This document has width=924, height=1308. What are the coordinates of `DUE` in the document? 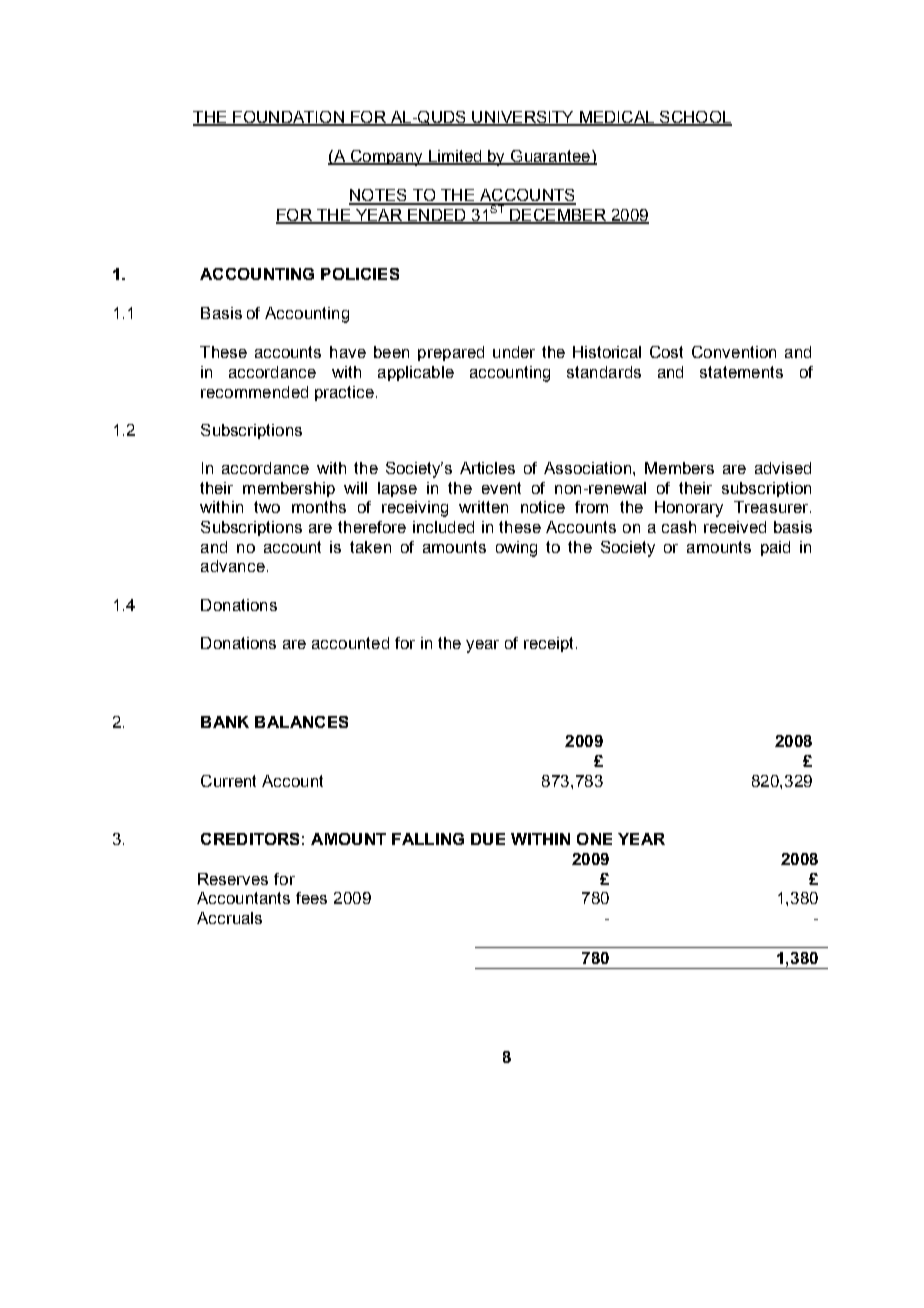 It's located at (488, 839).
